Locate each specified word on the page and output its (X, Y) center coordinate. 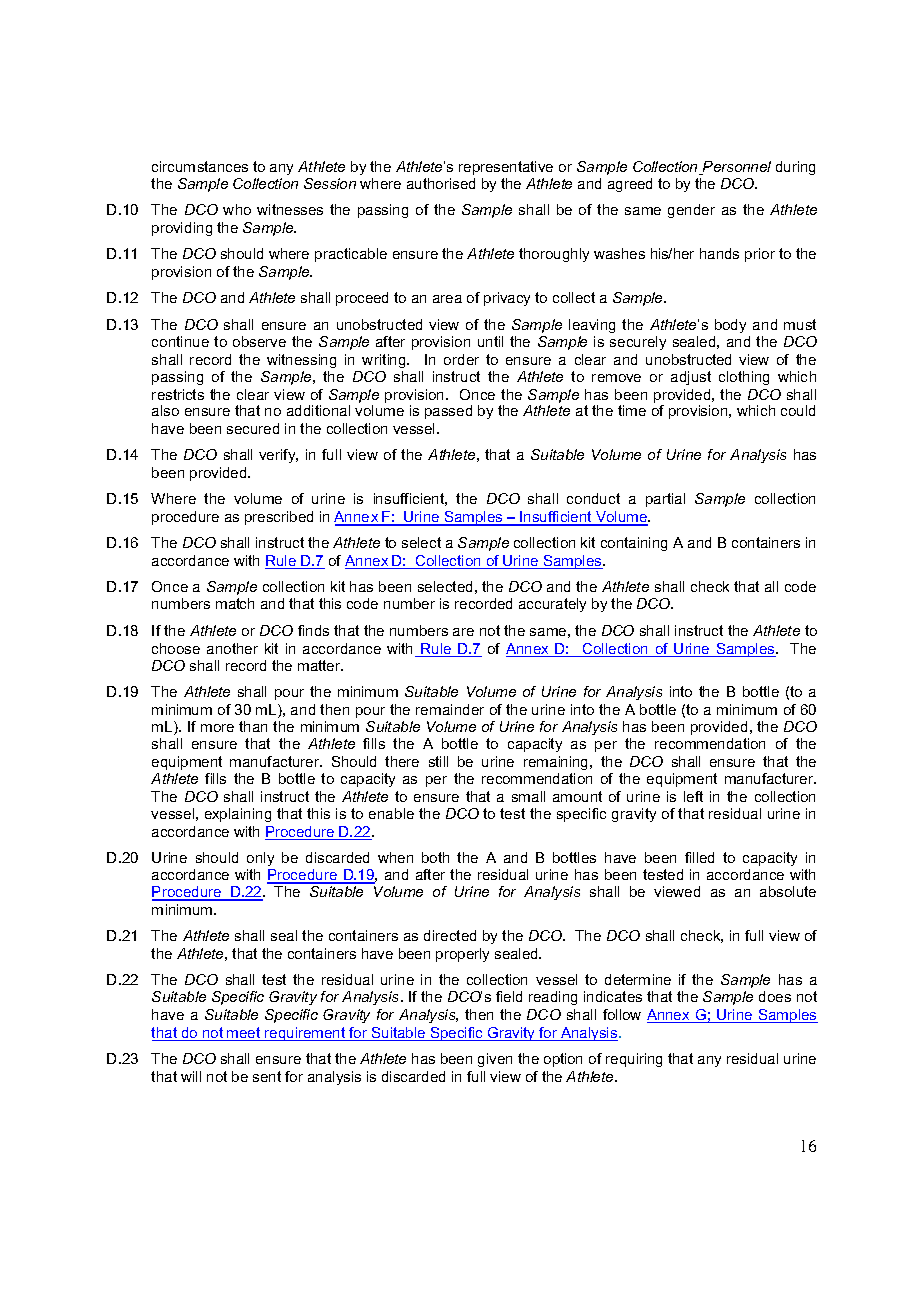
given (495, 1060)
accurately (552, 605)
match (235, 603)
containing (634, 544)
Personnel (736, 168)
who (237, 209)
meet (244, 1034)
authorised (441, 183)
